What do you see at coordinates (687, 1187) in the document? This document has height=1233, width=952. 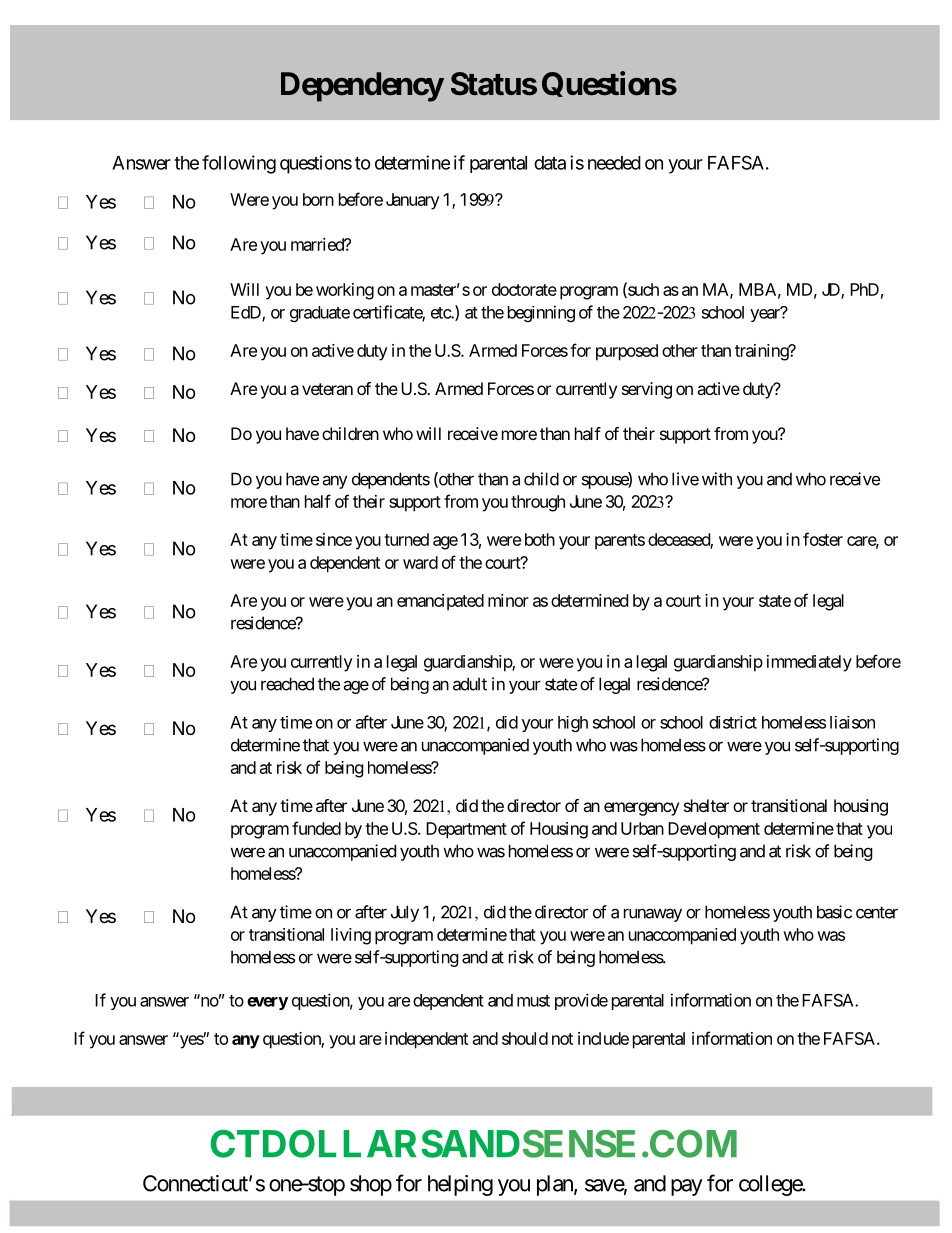 I see `pay` at bounding box center [687, 1187].
